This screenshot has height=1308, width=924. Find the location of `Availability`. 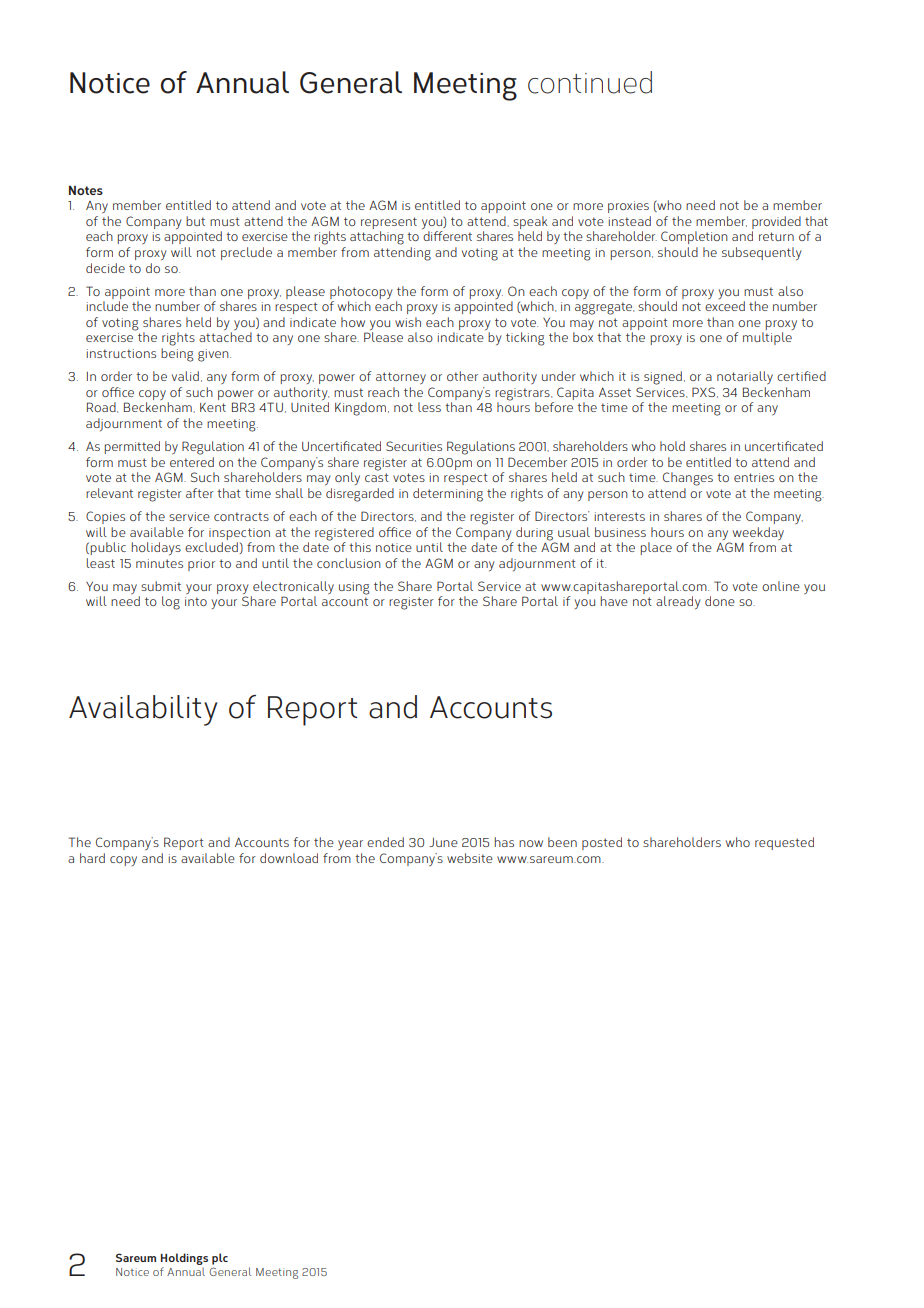

Availability is located at coordinates (143, 710).
